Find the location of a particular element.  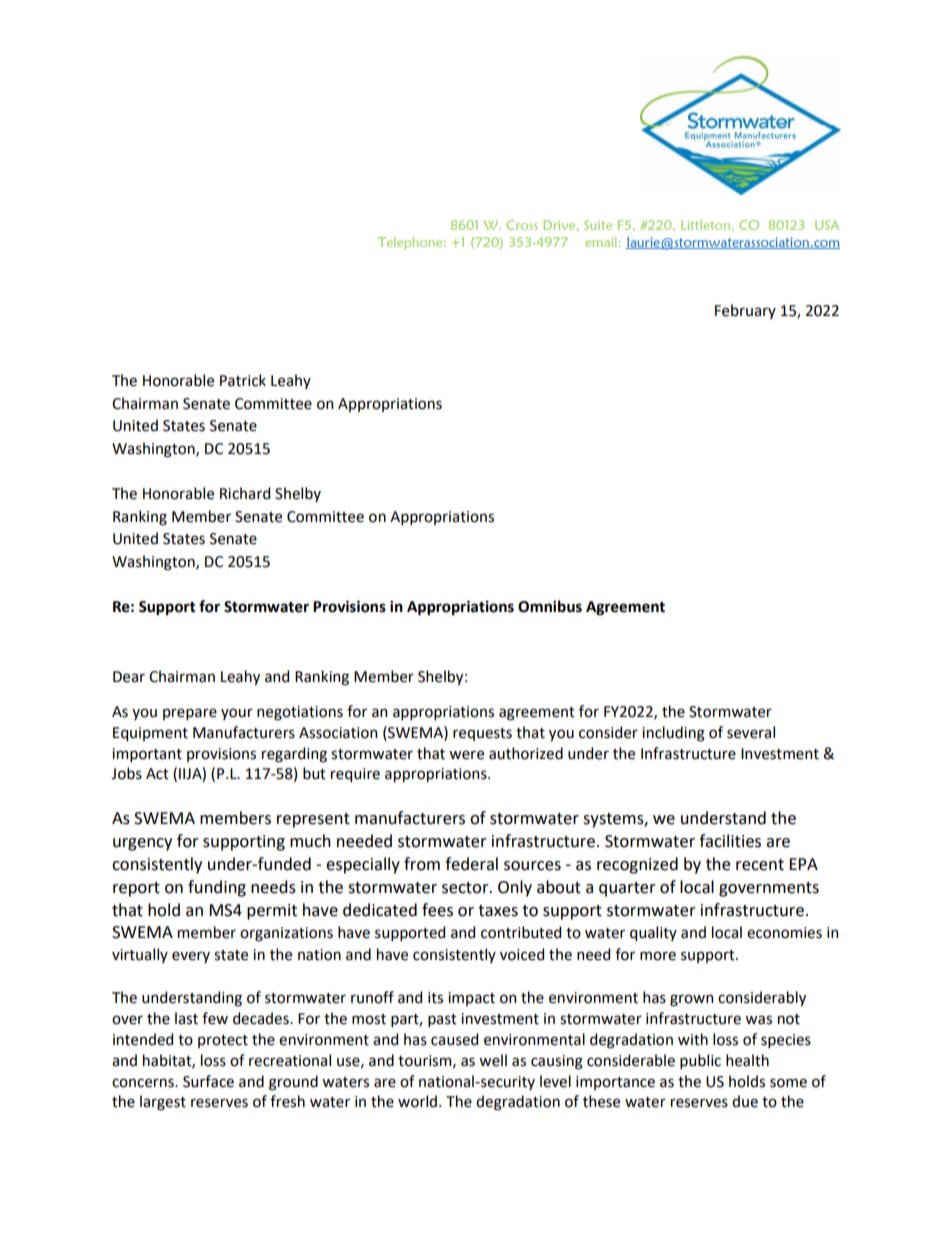

several is located at coordinates (751, 732).
